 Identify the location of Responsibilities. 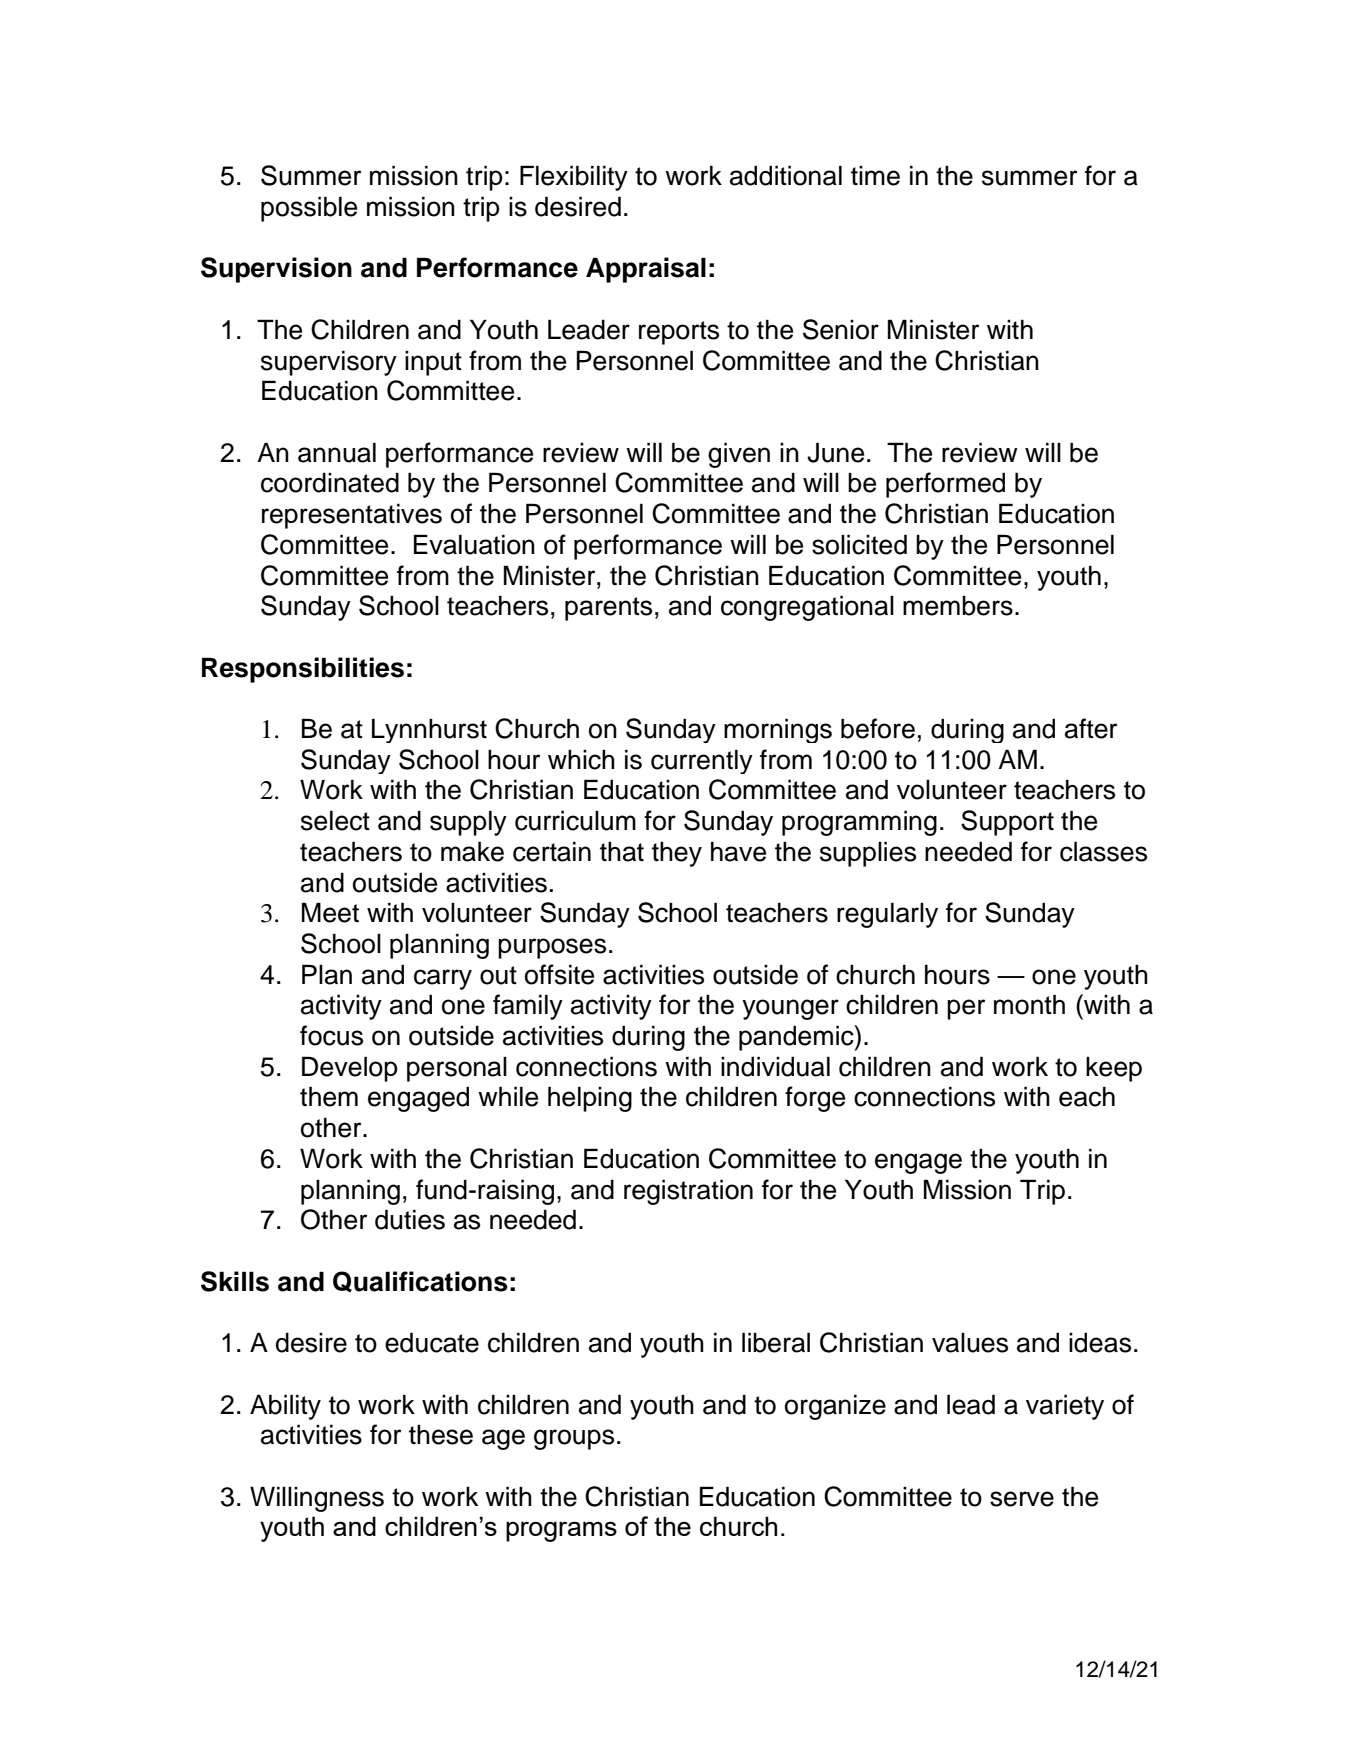
(303, 670).
